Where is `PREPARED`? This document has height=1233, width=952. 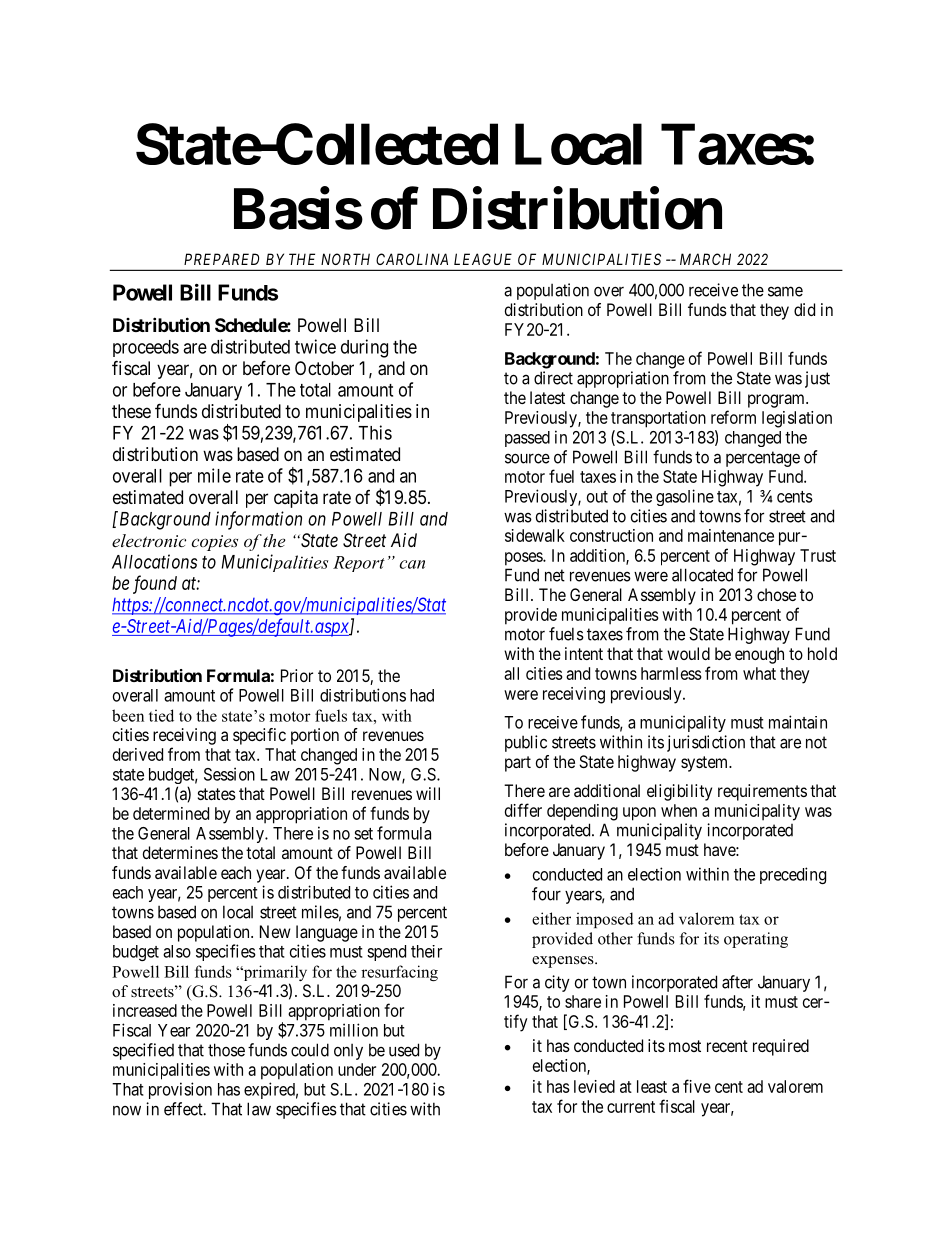
PREPARED is located at coordinates (221, 259).
